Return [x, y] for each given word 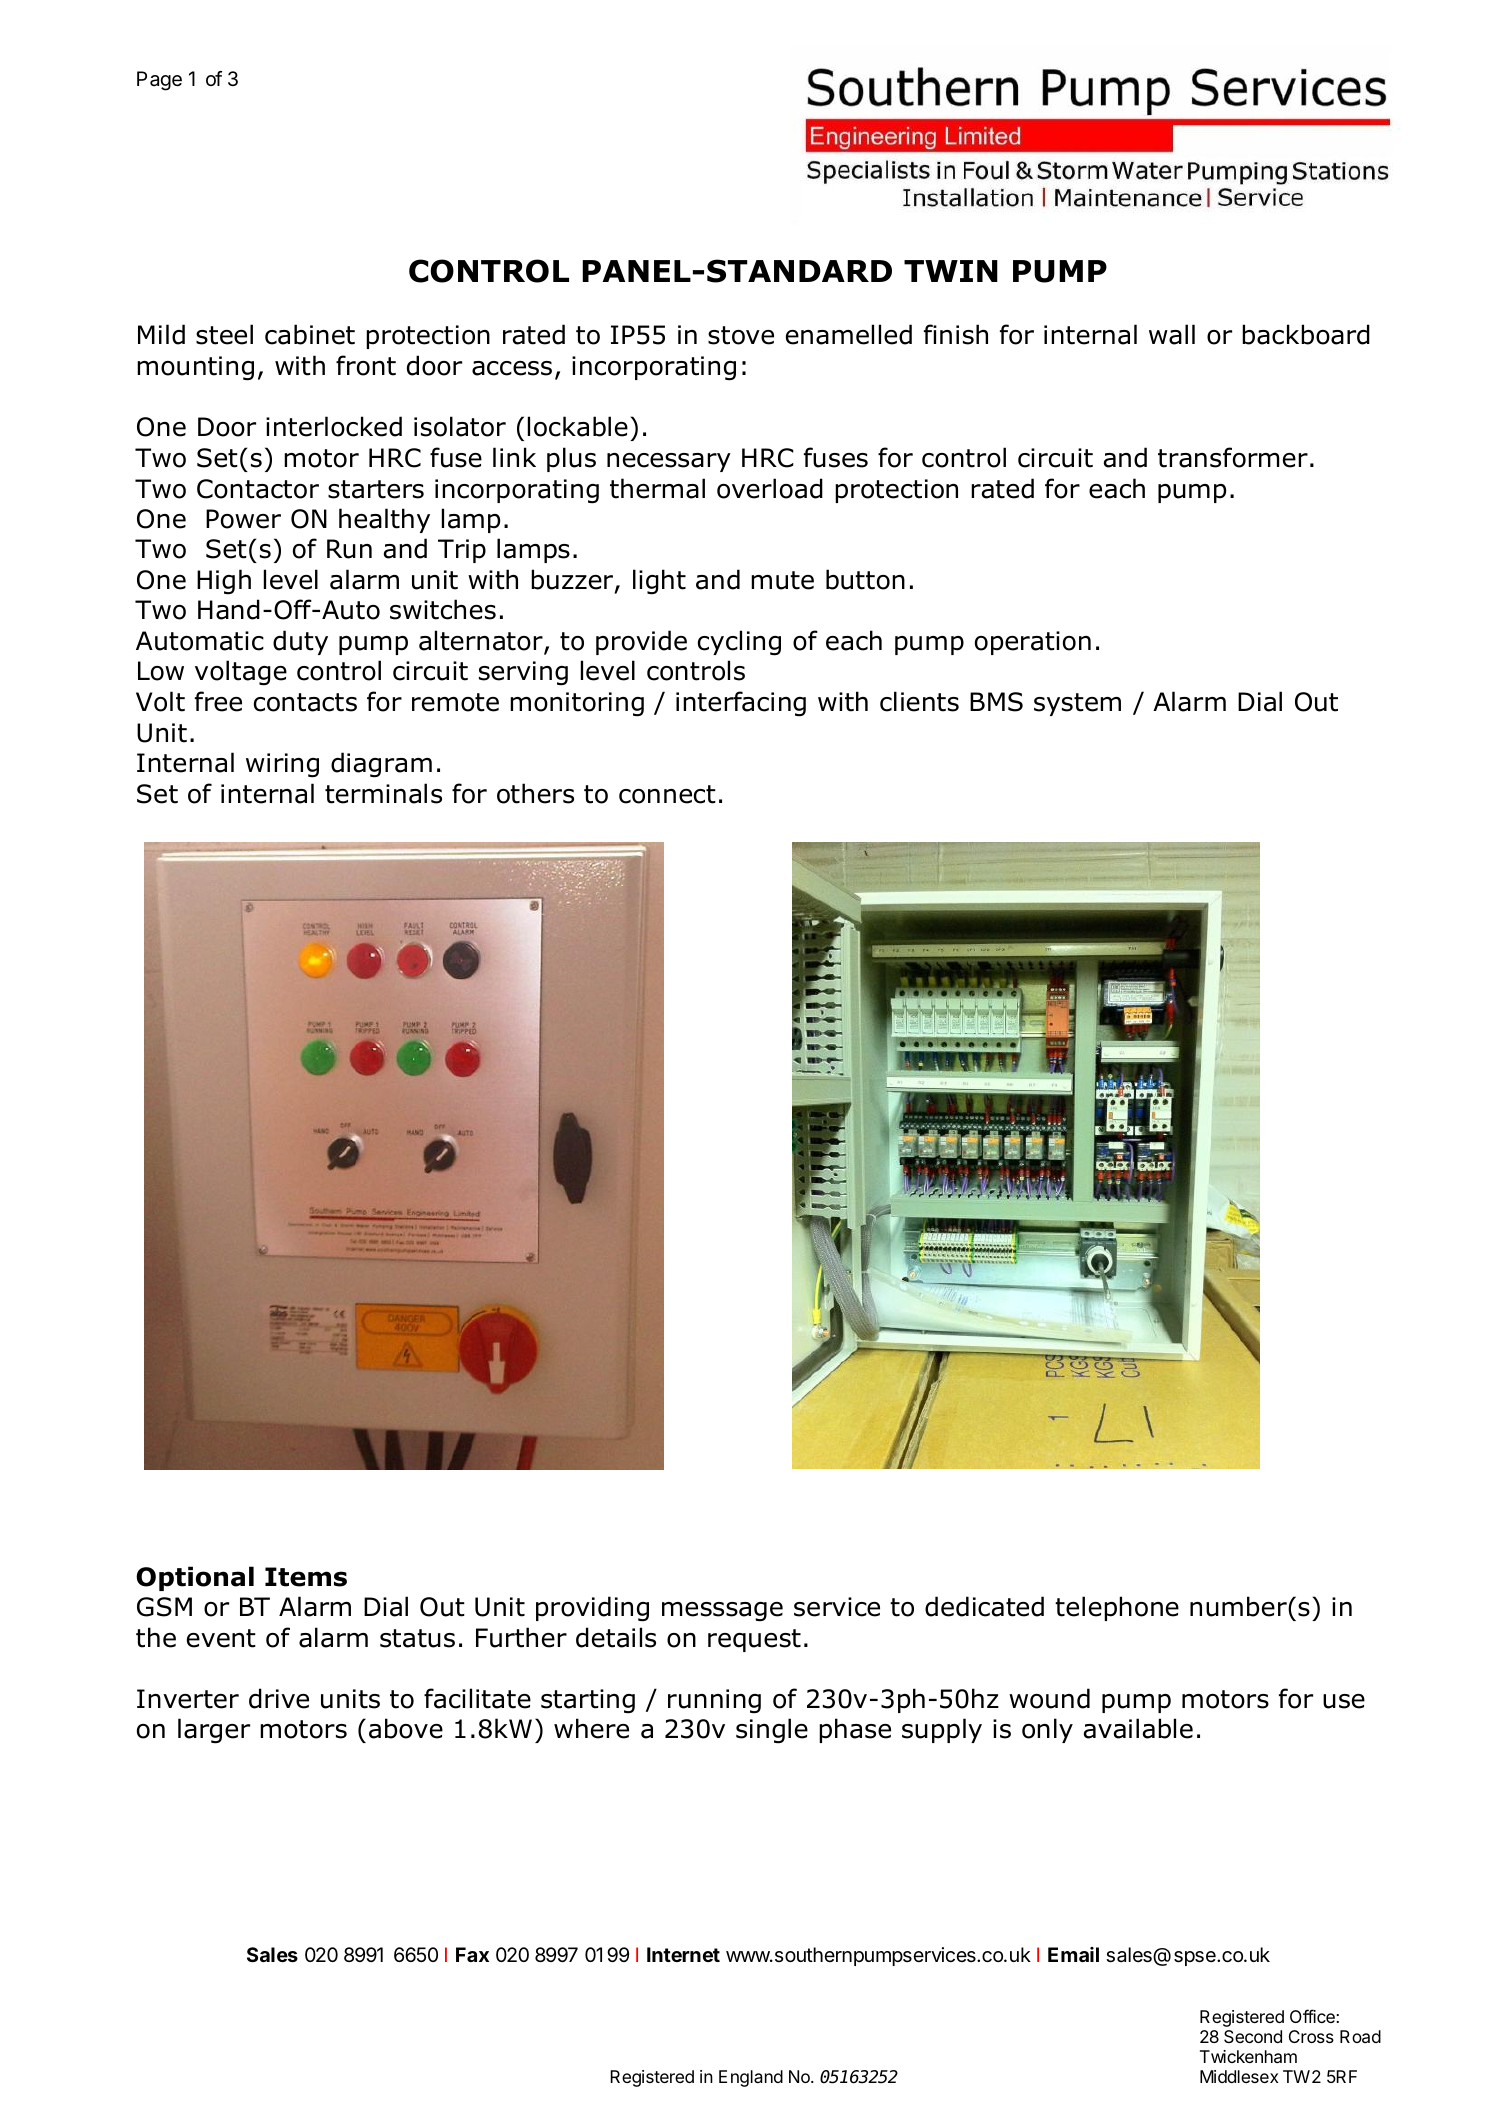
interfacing [741, 704]
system [1077, 704]
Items [306, 1577]
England [751, 2078]
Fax [472, 1954]
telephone [1117, 1608]
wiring [282, 765]
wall [1172, 334]
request [754, 1640]
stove [741, 335]
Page [159, 81]
